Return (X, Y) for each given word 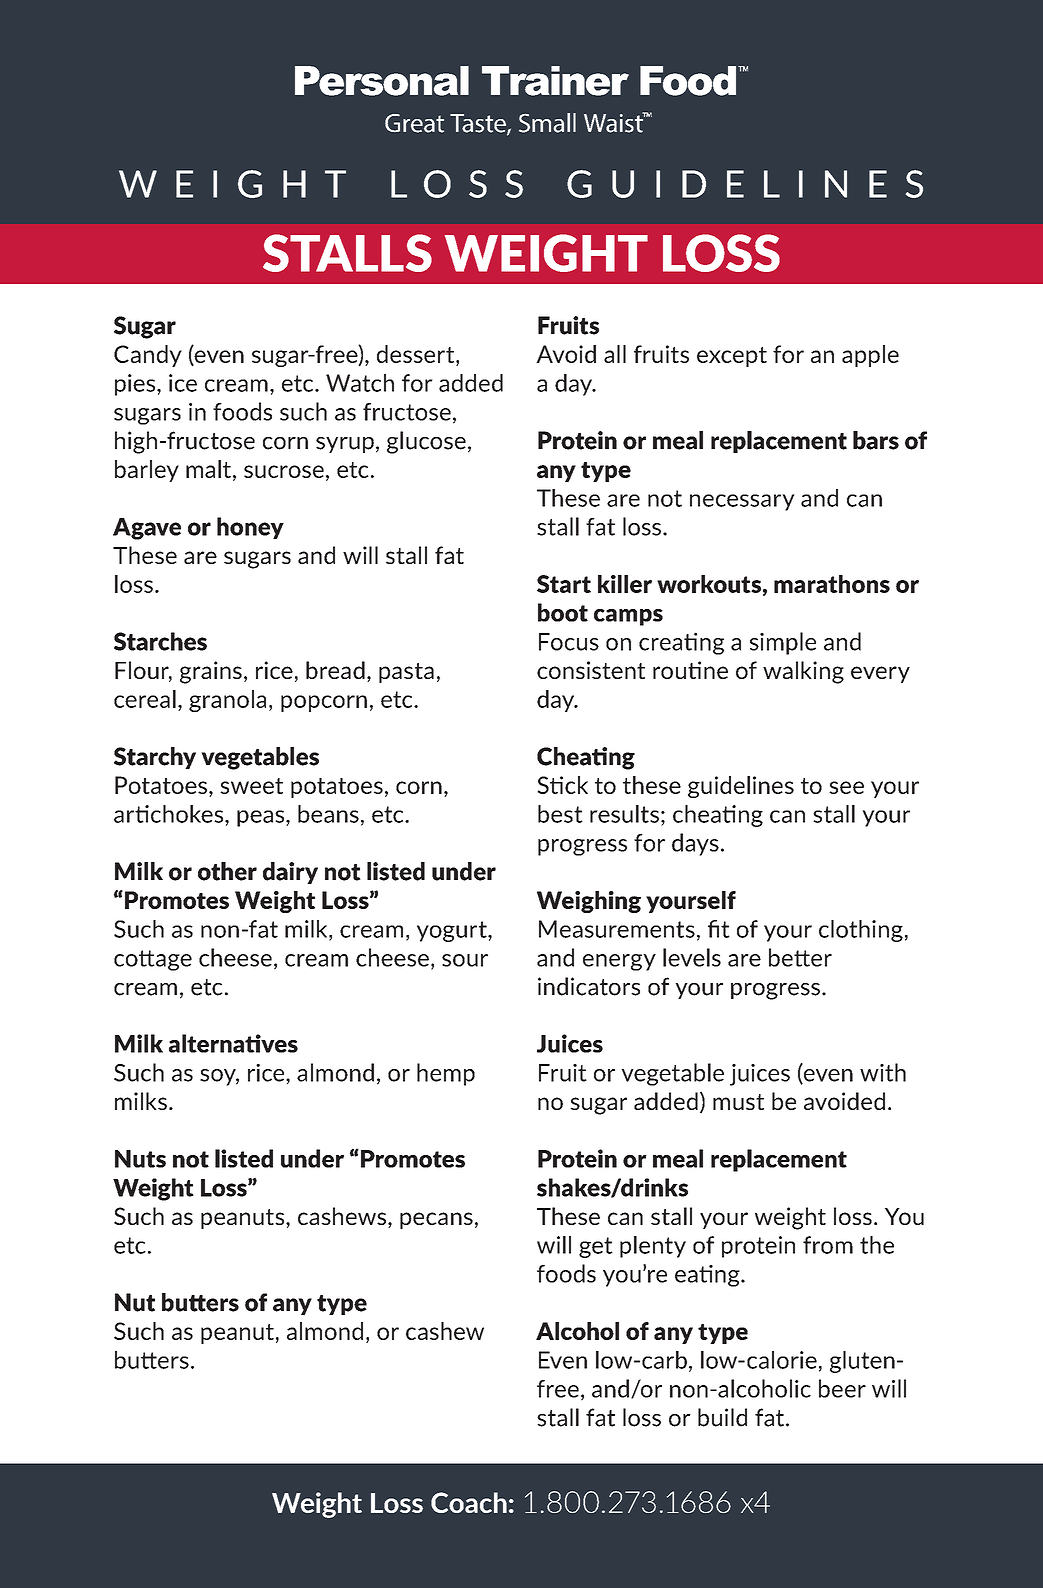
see (846, 787)
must (738, 1102)
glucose (426, 442)
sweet (251, 786)
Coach (469, 1502)
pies (136, 385)
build (722, 1417)
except (732, 357)
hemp (446, 1074)
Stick (562, 785)
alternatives (233, 1043)
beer (842, 1388)
